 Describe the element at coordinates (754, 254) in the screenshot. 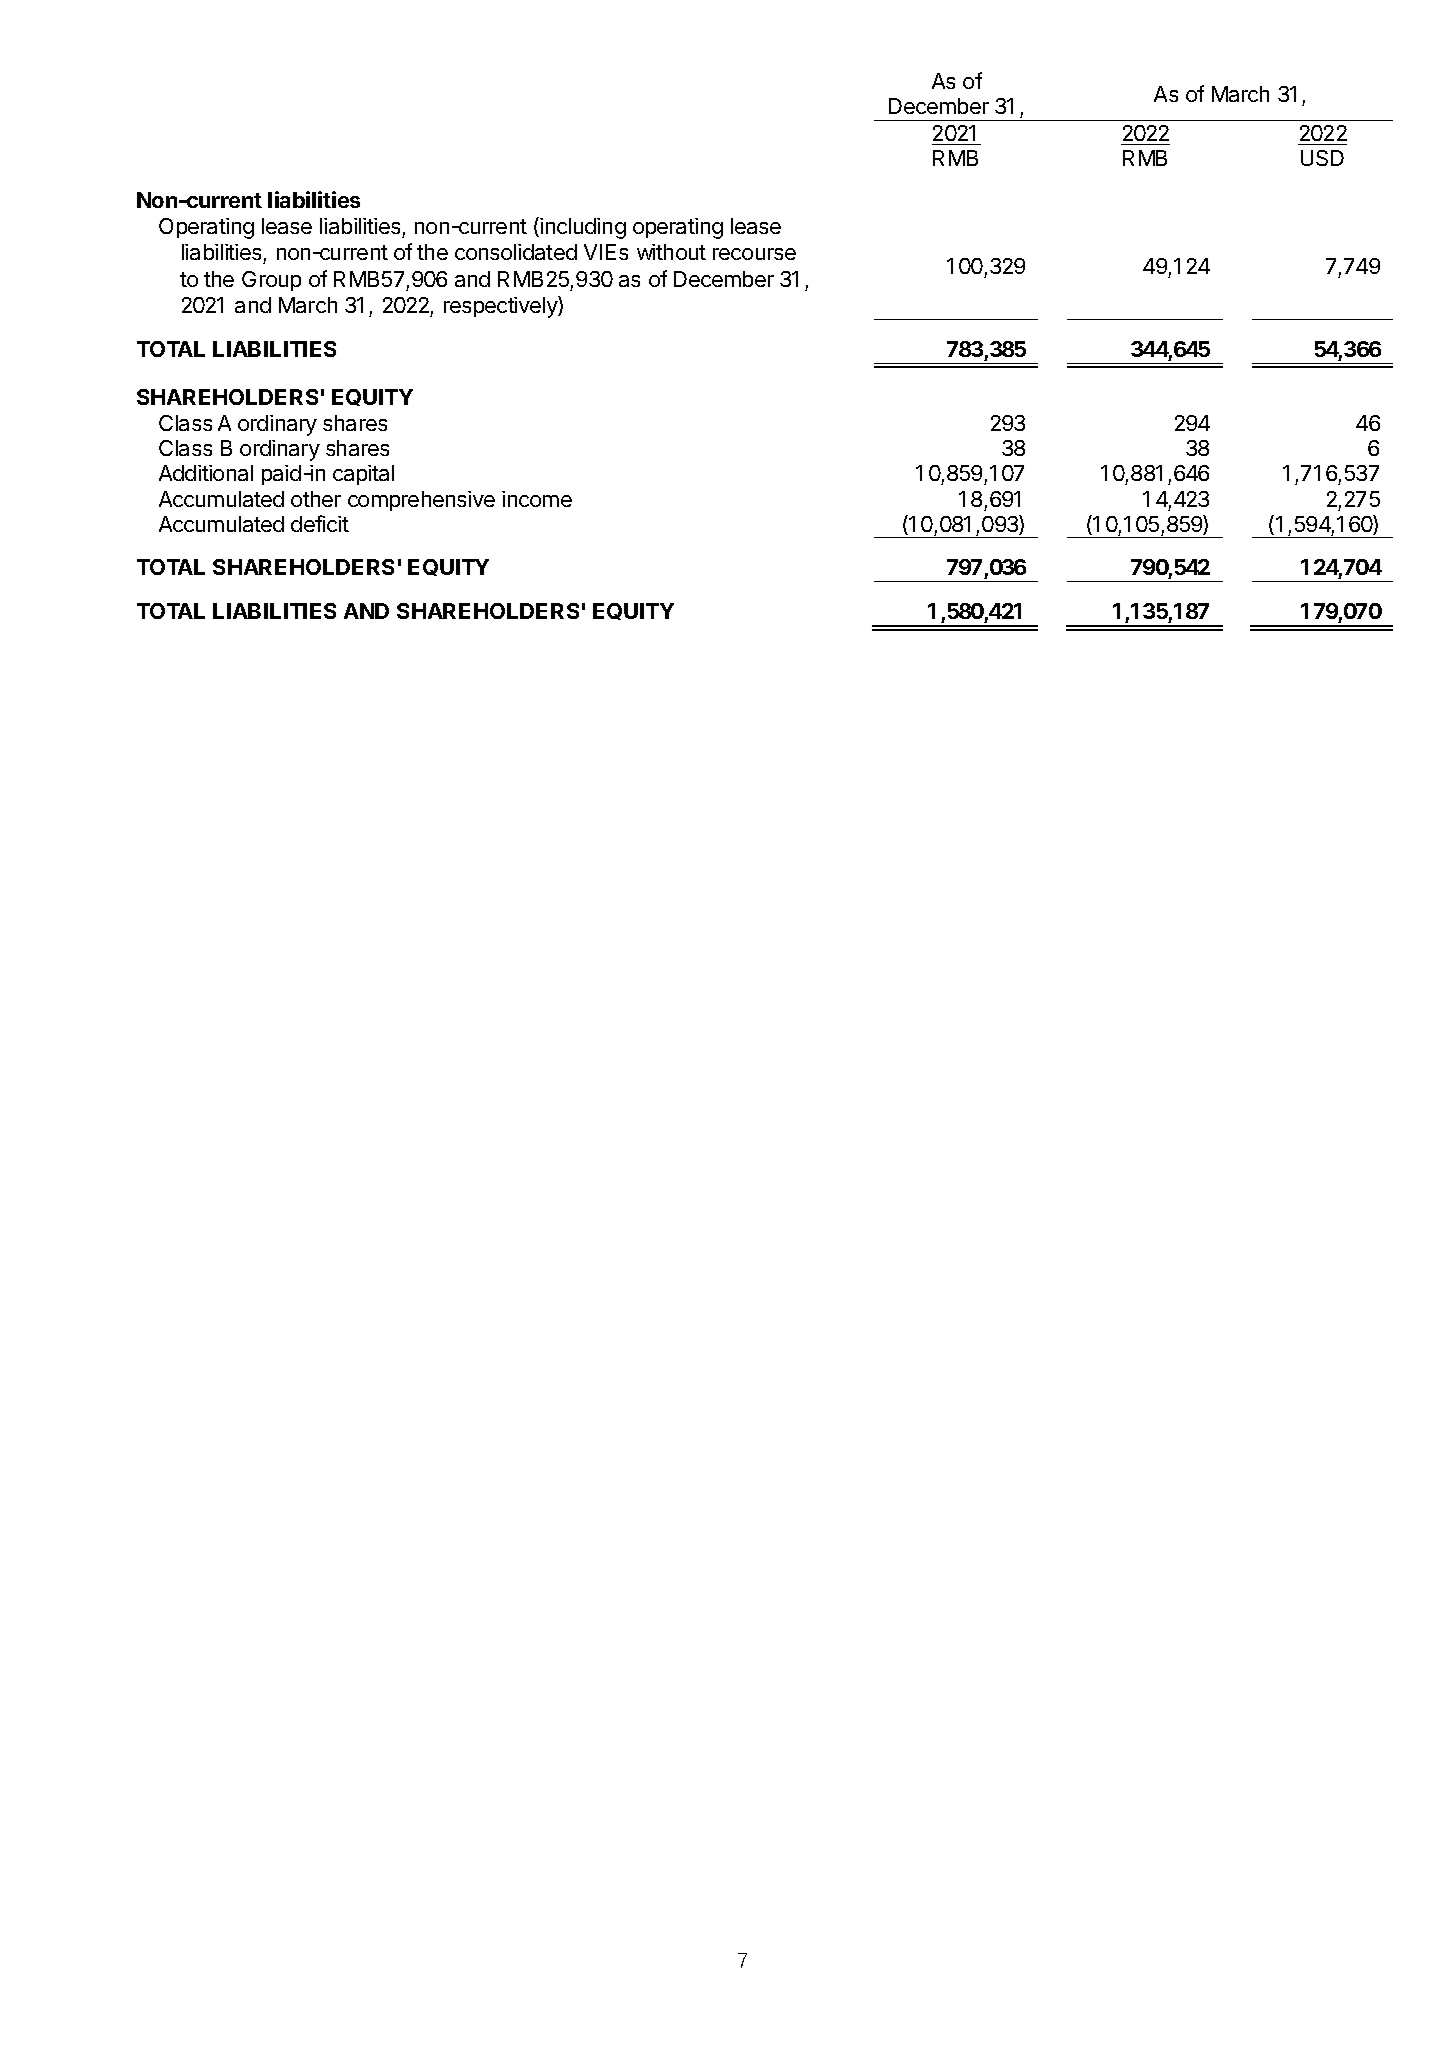

I see `recourse` at that location.
